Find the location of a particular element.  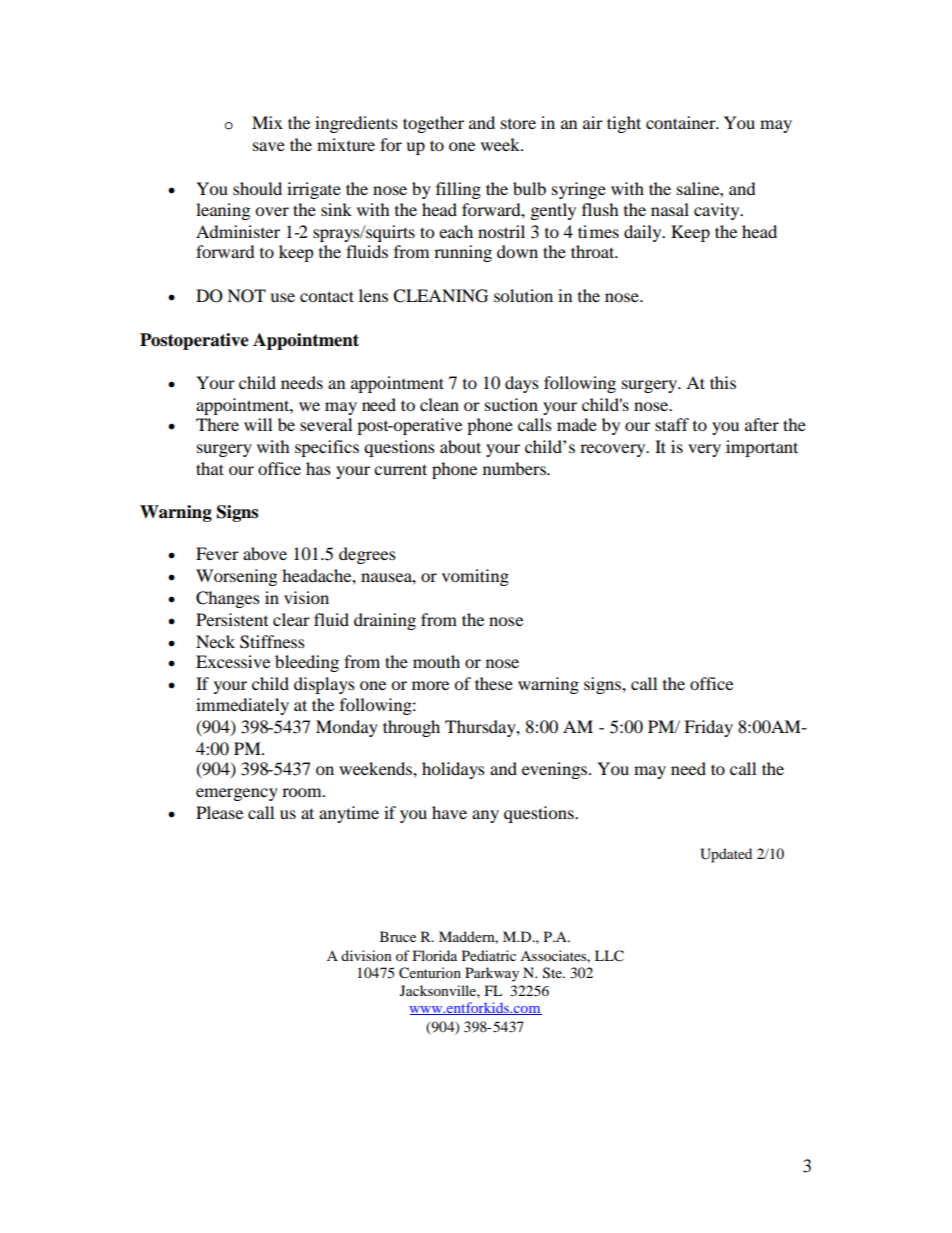

suction is located at coordinates (511, 404).
